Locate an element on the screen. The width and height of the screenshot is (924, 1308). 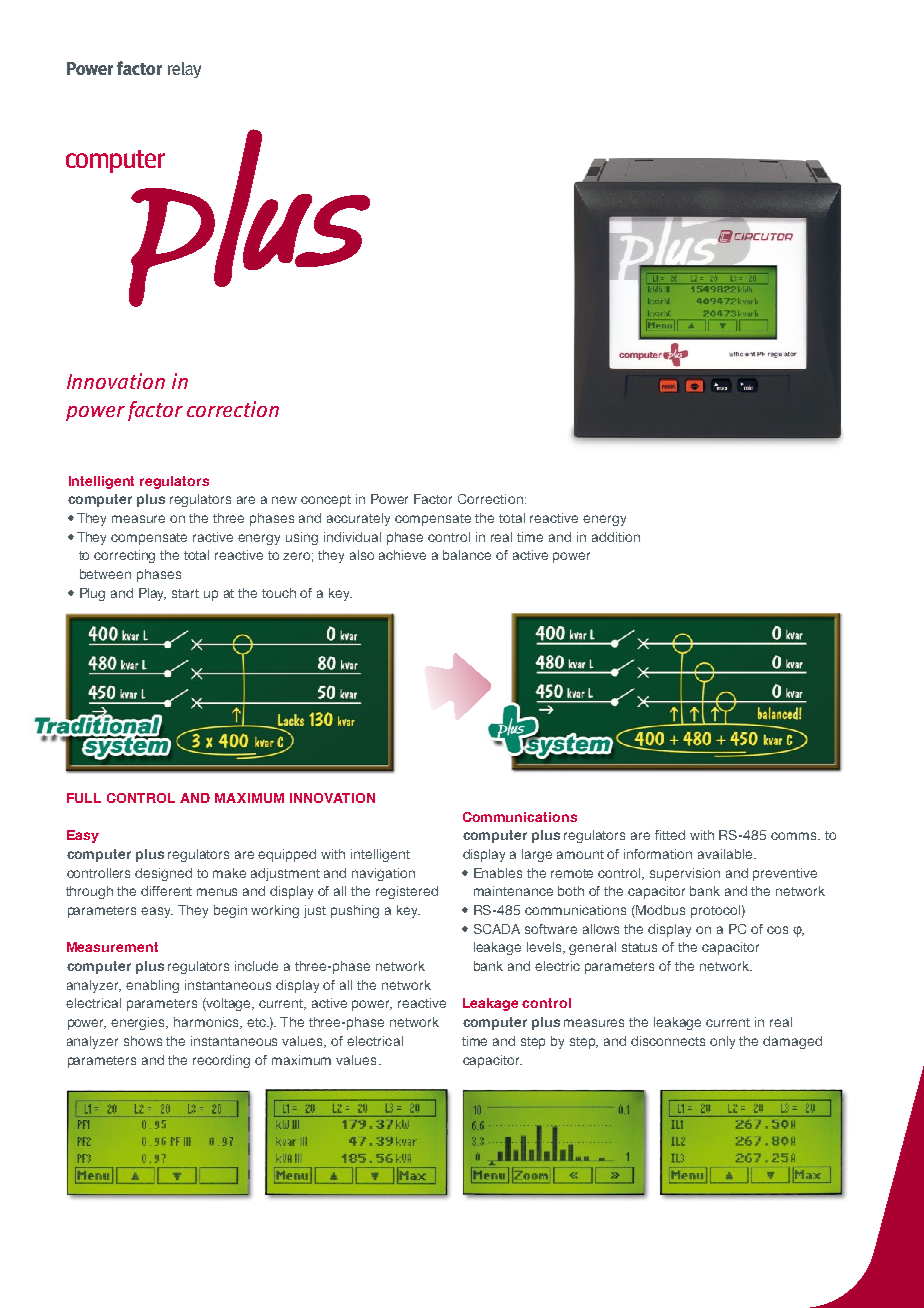
new is located at coordinates (284, 500).
